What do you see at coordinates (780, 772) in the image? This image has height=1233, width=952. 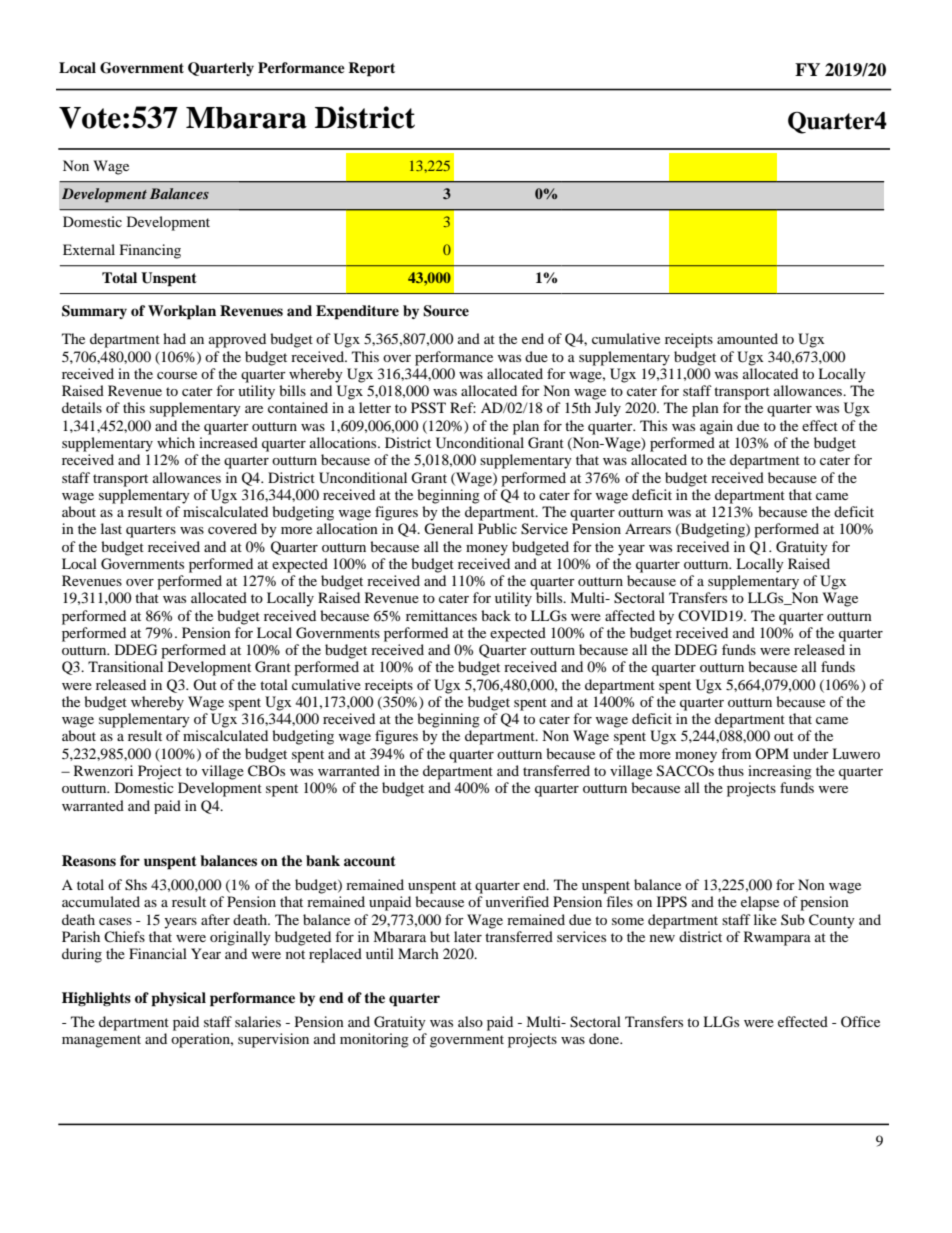 I see `increasing` at bounding box center [780, 772].
